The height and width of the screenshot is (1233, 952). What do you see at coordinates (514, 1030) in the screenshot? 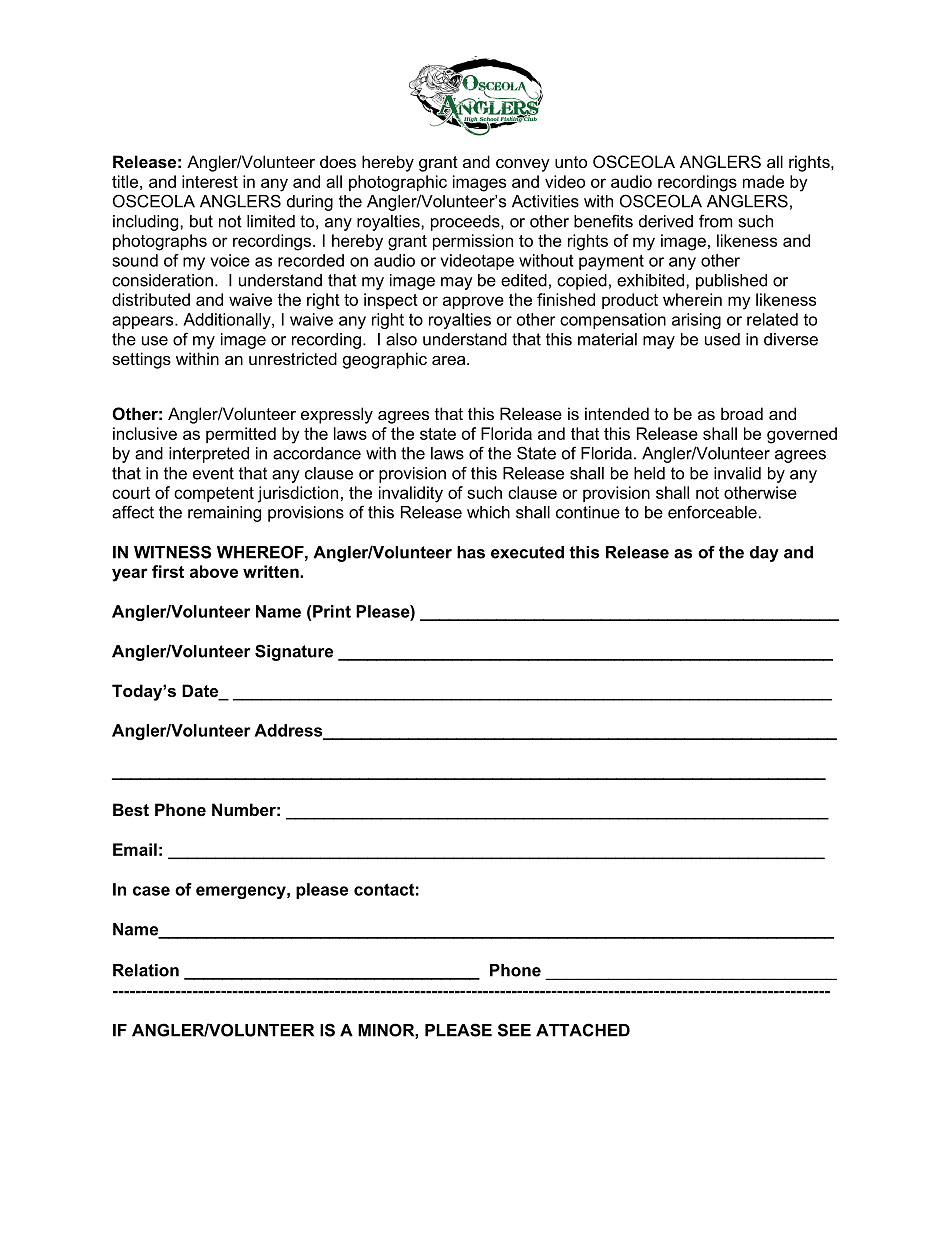
I see `SEE` at bounding box center [514, 1030].
